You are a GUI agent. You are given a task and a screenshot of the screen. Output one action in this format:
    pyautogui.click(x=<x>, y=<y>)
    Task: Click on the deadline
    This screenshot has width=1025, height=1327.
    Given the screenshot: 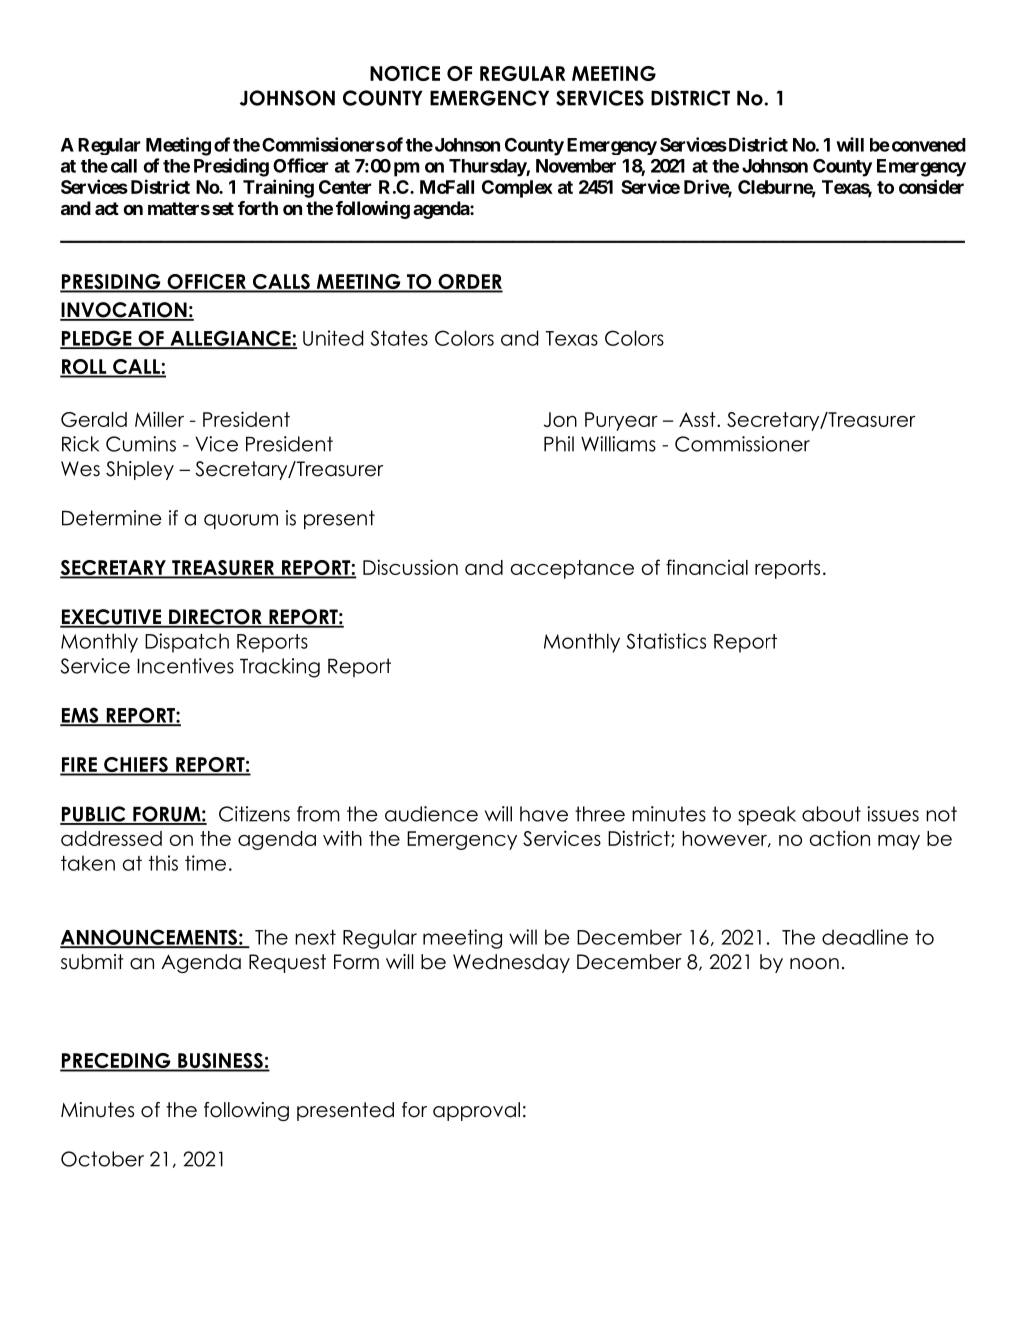 What is the action you would take?
    pyautogui.click(x=865, y=937)
